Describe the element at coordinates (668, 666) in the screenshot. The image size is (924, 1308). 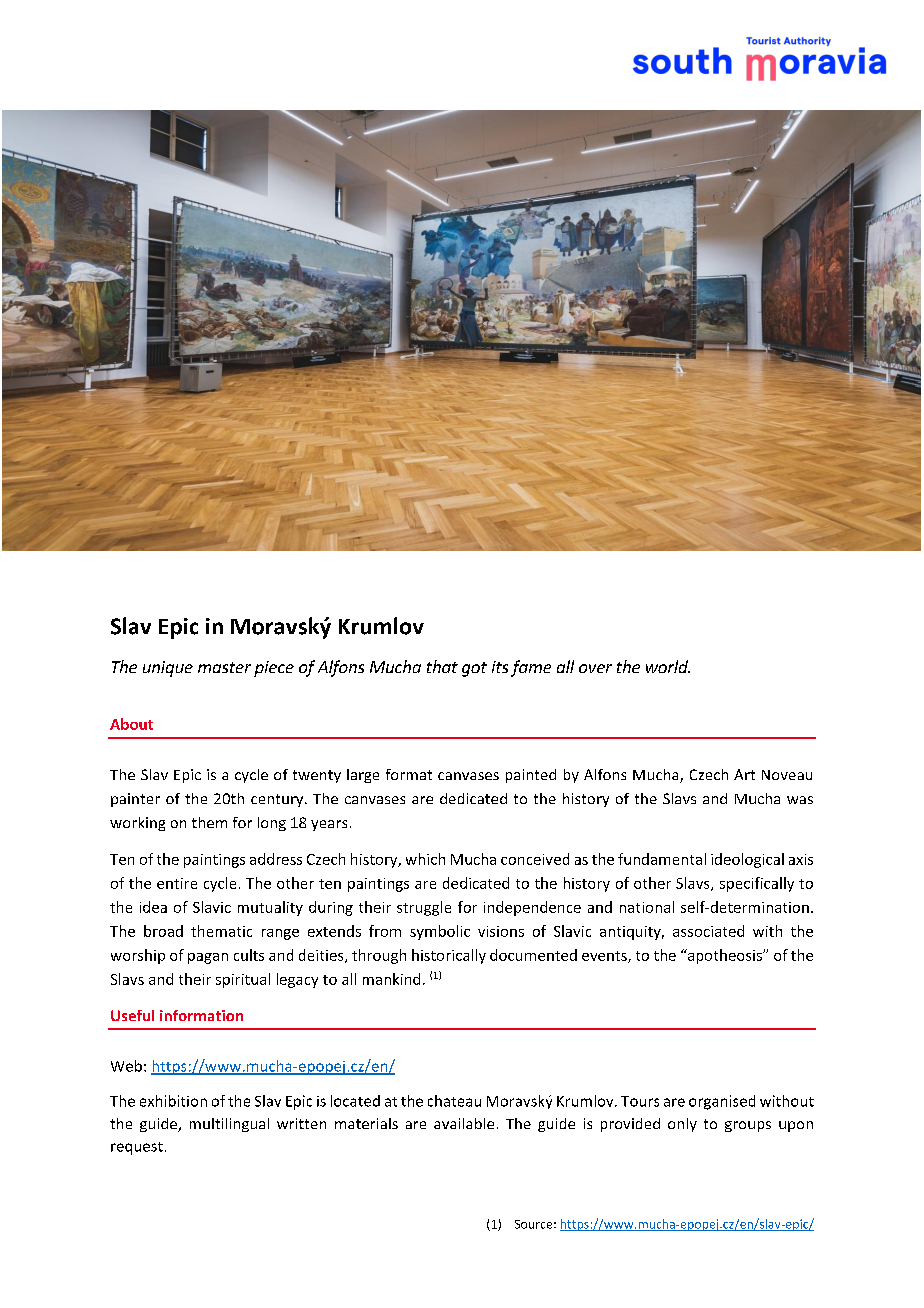
I see `world` at that location.
